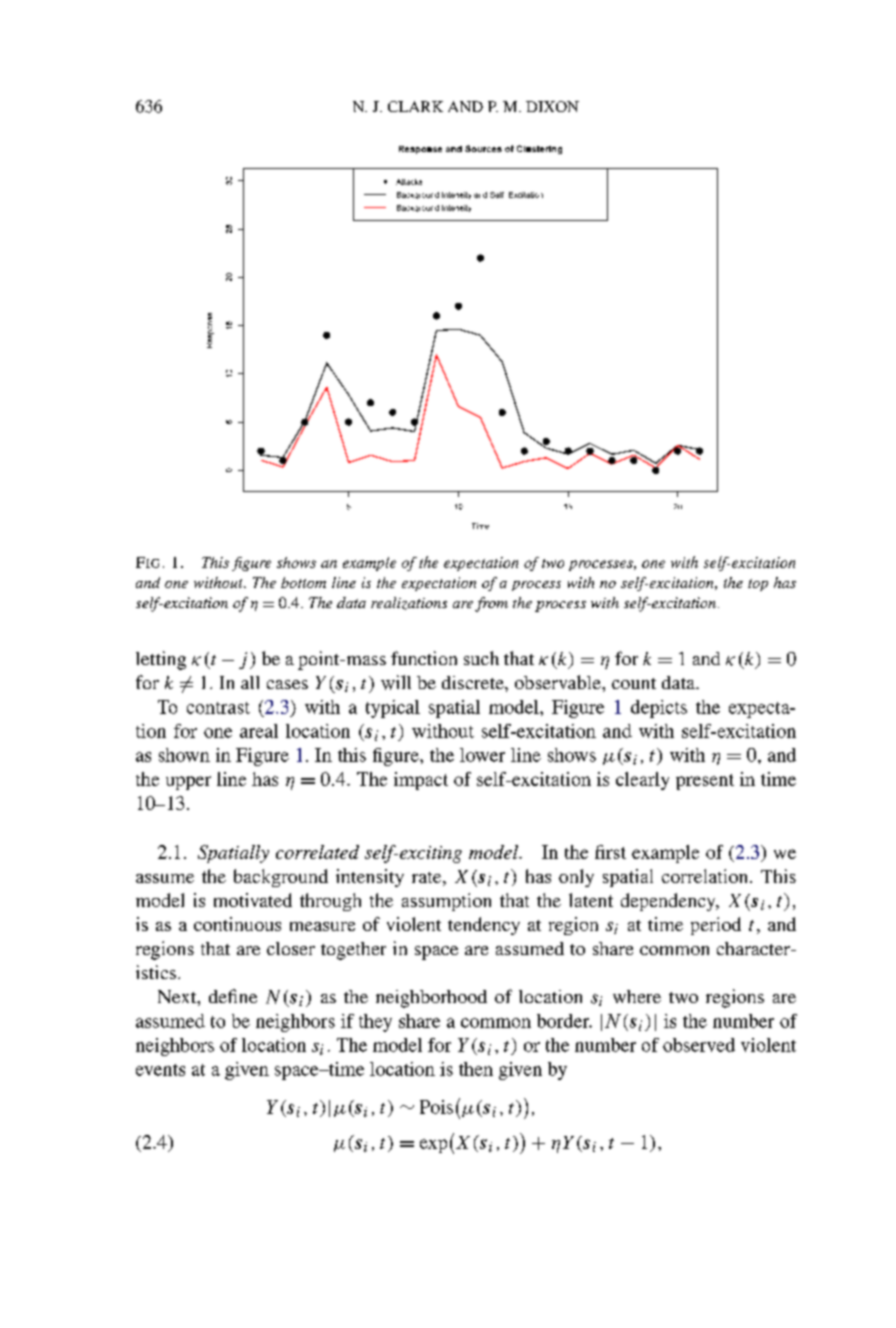 This screenshot has width=896, height=1328. I want to click on DIXON, so click(552, 106).
